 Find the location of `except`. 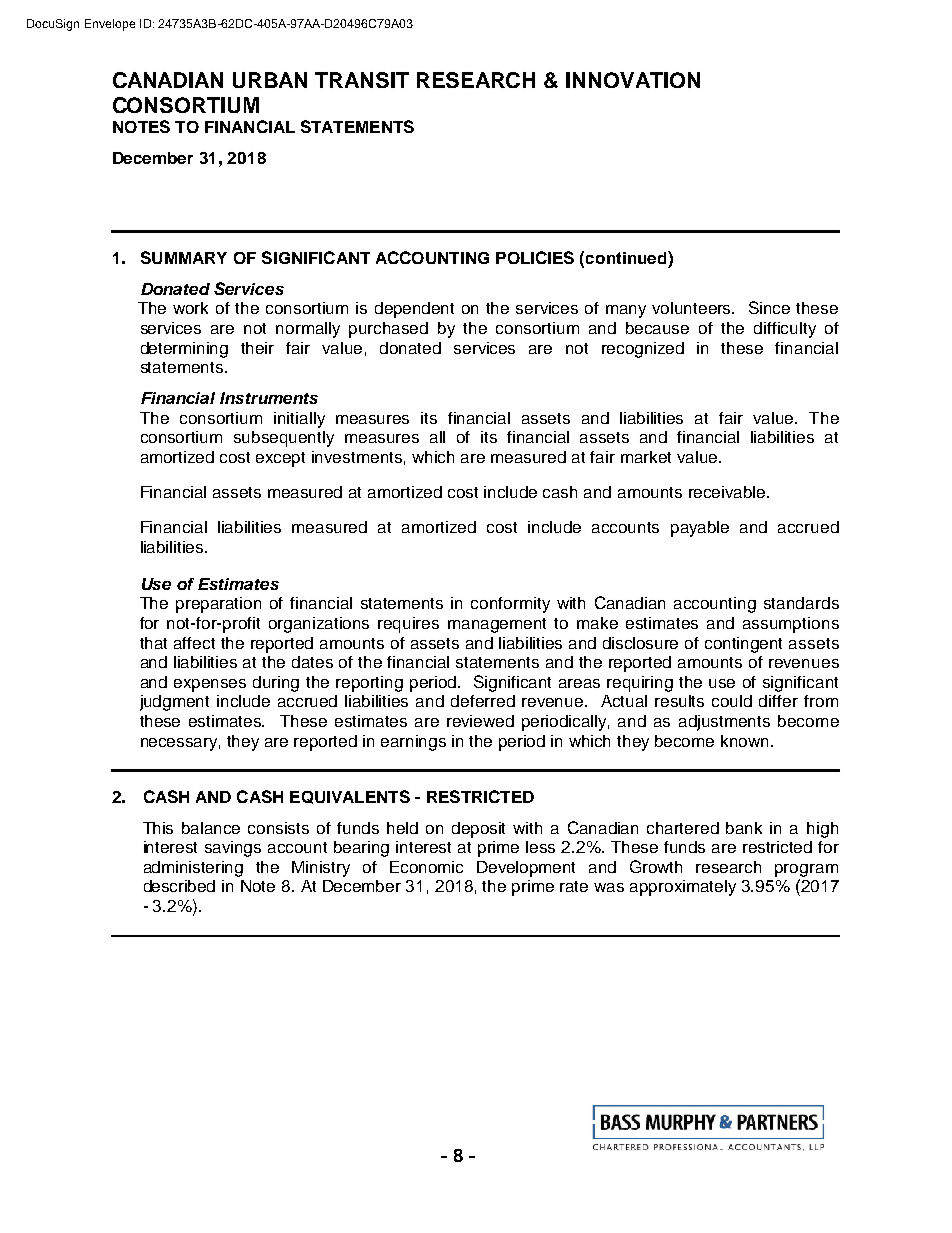

except is located at coordinates (280, 459).
